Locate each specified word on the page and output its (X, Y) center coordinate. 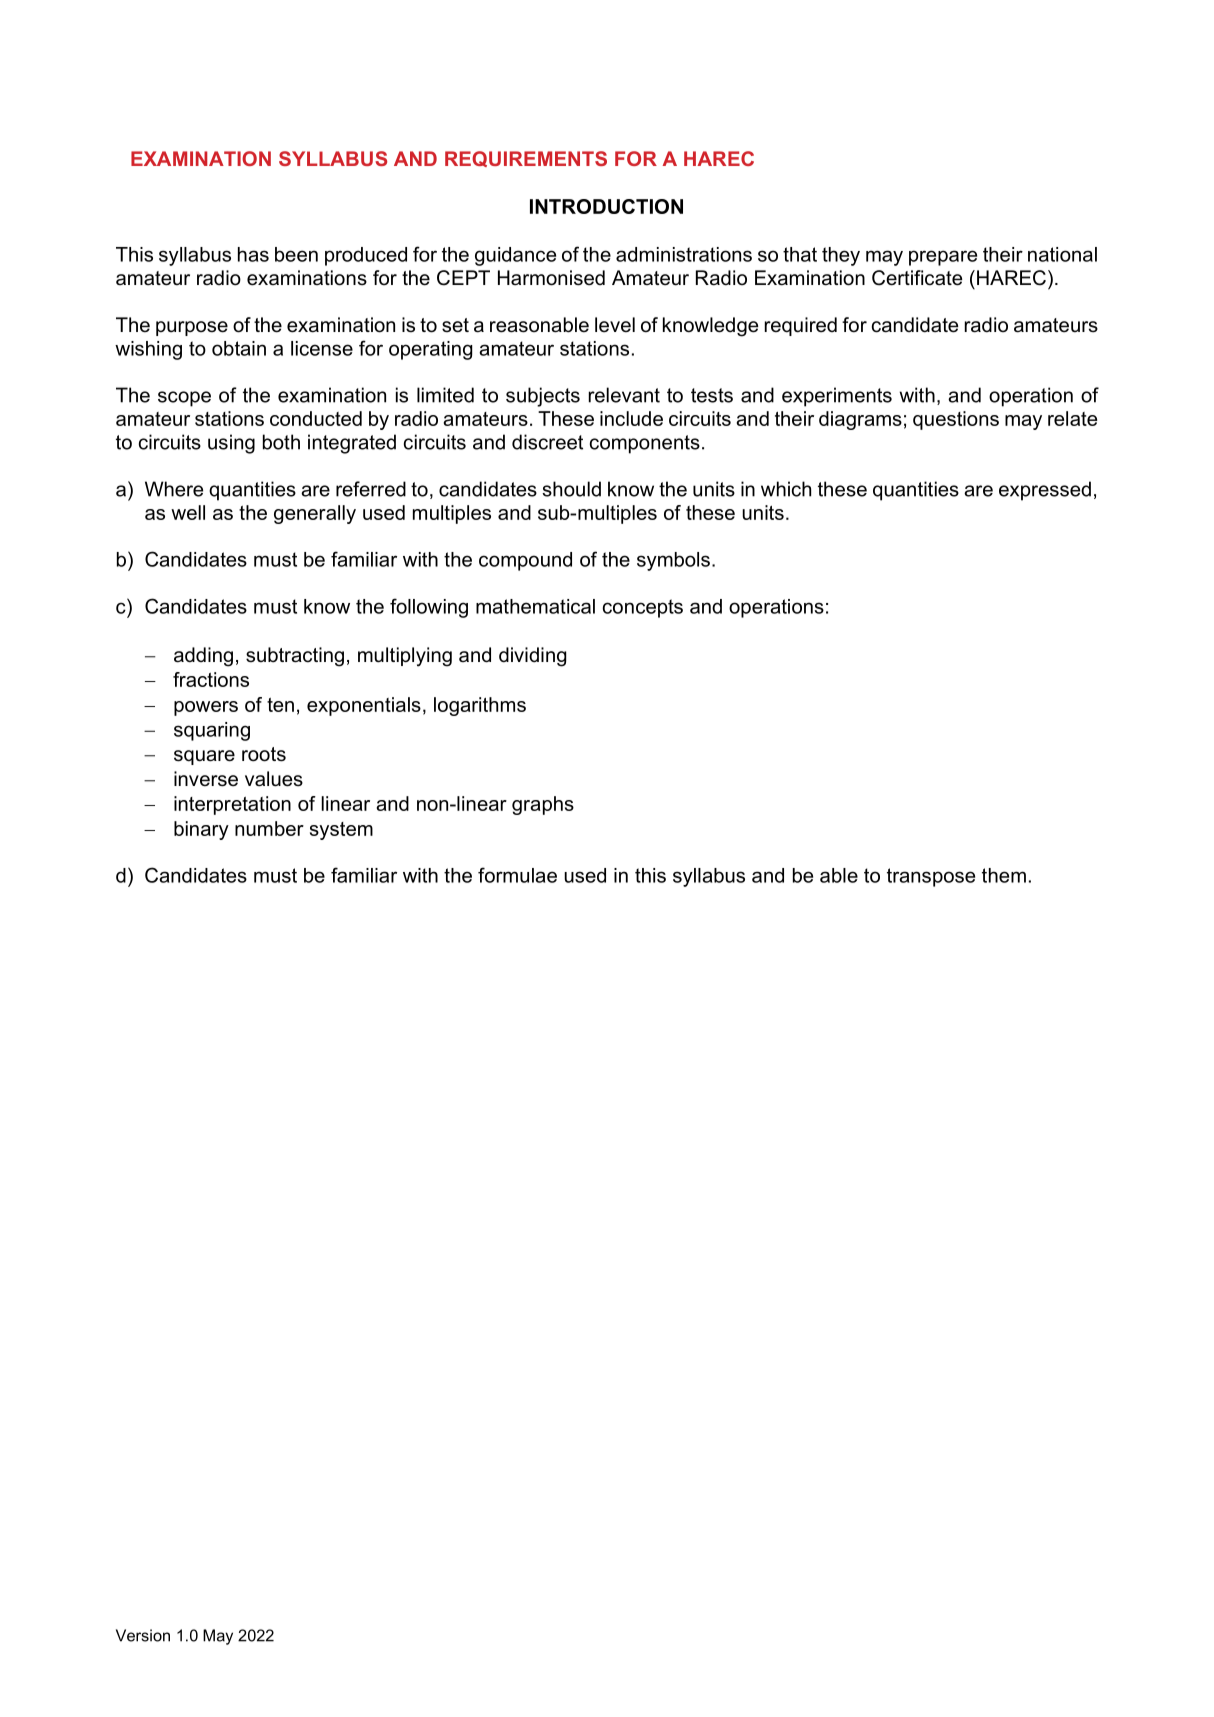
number (269, 828)
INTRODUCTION (606, 206)
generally (315, 514)
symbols (673, 561)
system (341, 831)
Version (143, 1635)
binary (201, 830)
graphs (543, 805)
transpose (931, 877)
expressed (1045, 491)
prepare (943, 258)
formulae (517, 875)
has (253, 254)
